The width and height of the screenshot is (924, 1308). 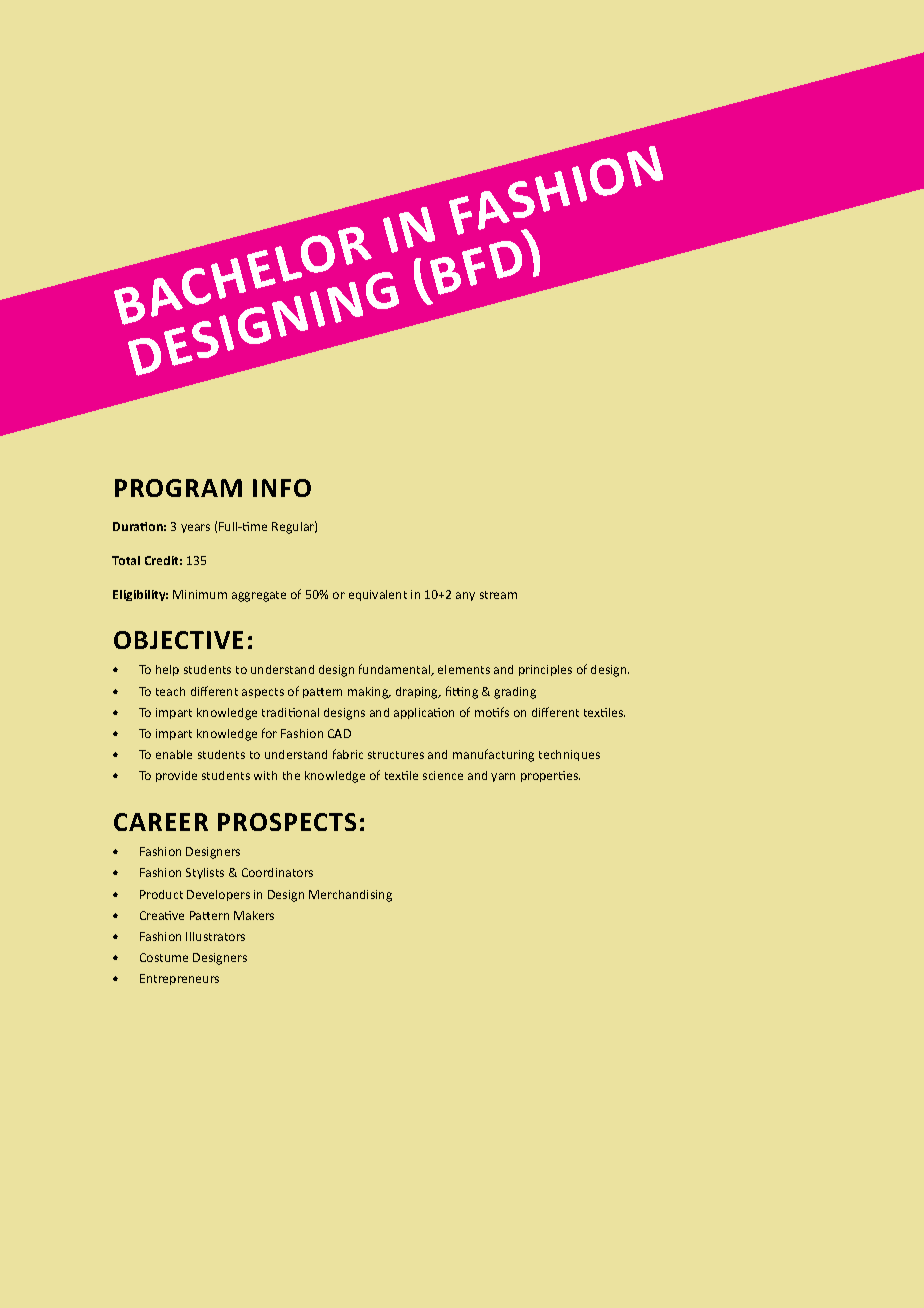 What do you see at coordinates (170, 691) in the screenshot?
I see `teach` at bounding box center [170, 691].
